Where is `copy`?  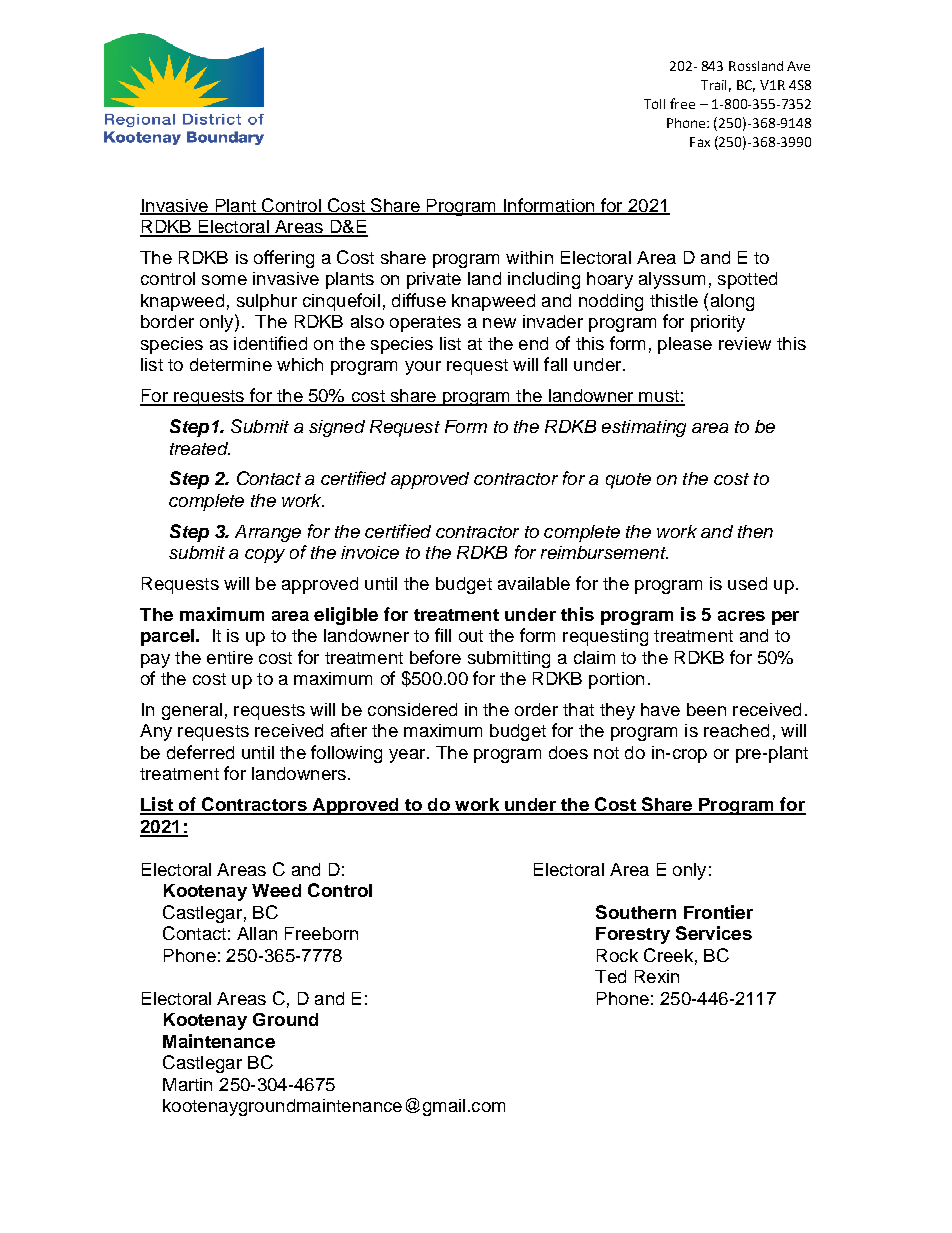
copy is located at coordinates (265, 556).
